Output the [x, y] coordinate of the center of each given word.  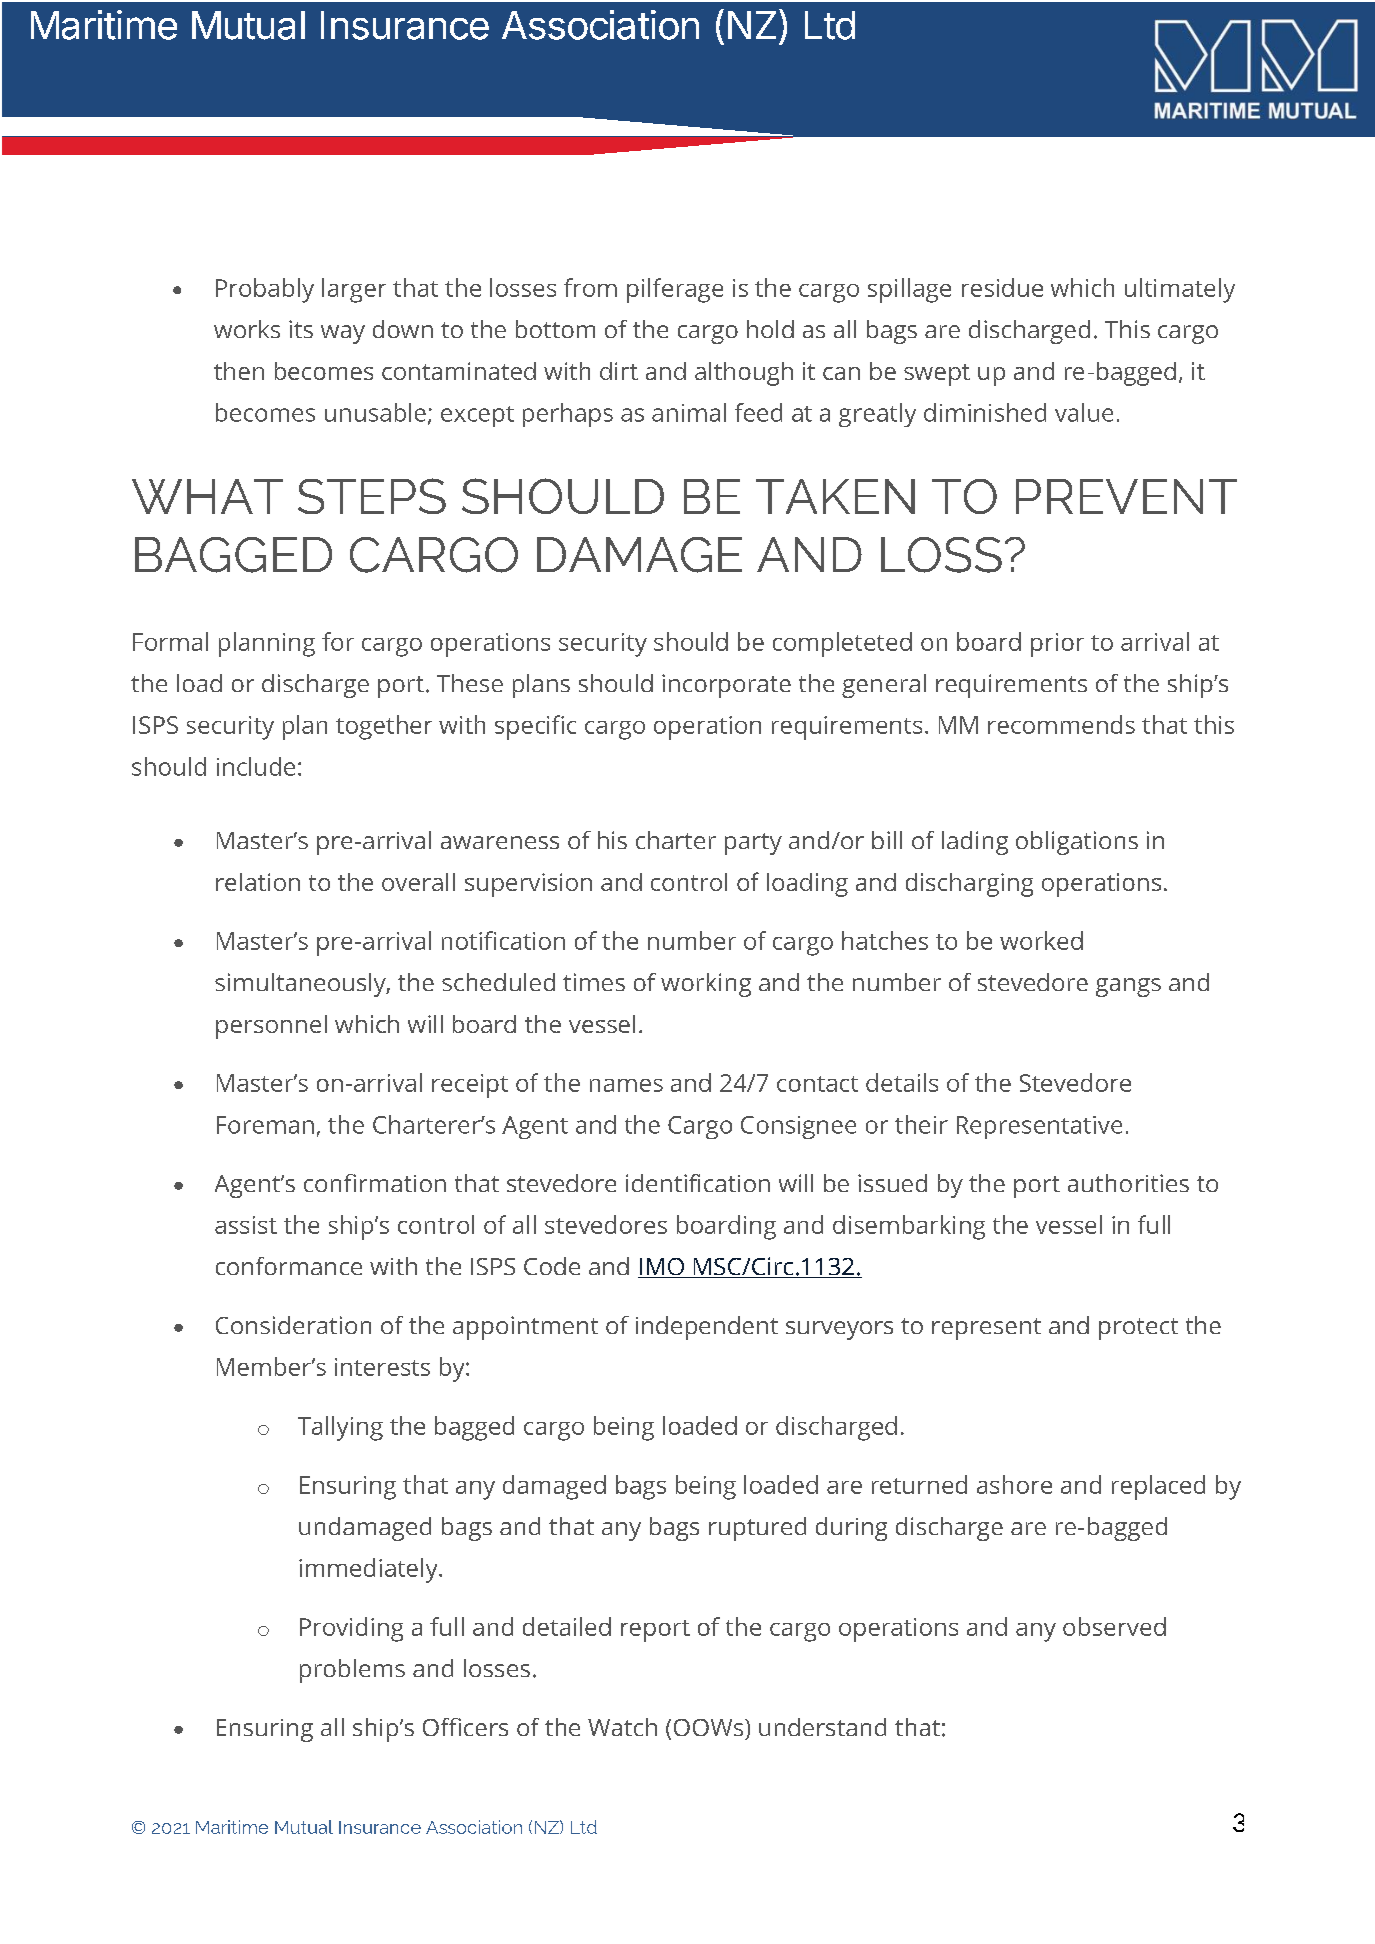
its [301, 329]
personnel [271, 1027]
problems [352, 1671]
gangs [1128, 987]
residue [1002, 287]
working [706, 985]
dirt [619, 371]
